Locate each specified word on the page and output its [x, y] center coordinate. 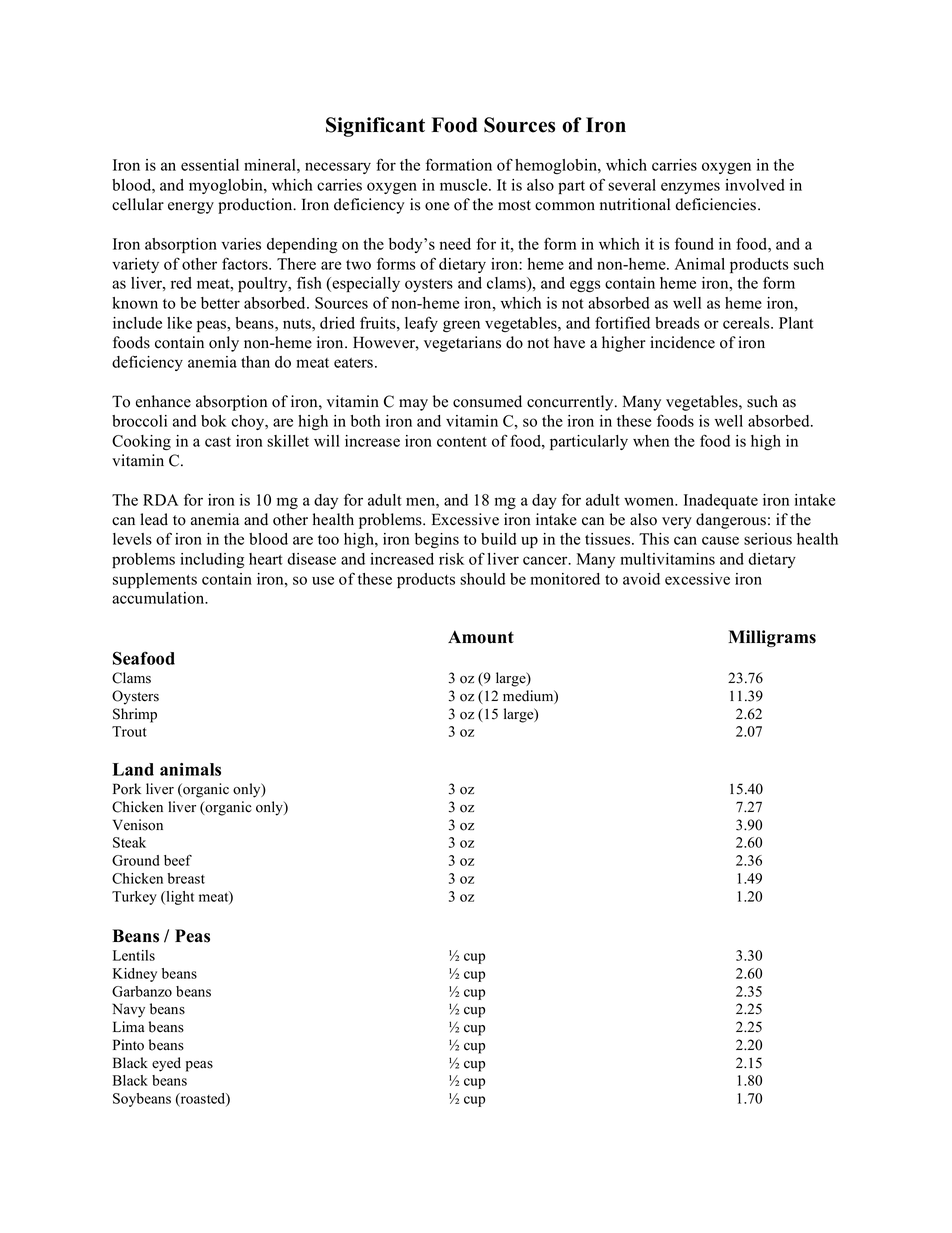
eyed [166, 1064]
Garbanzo [142, 991]
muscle [465, 185]
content [462, 442]
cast [218, 442]
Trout [129, 731]
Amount [481, 637]
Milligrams [772, 638]
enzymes [690, 188]
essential [210, 165]
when [651, 441]
